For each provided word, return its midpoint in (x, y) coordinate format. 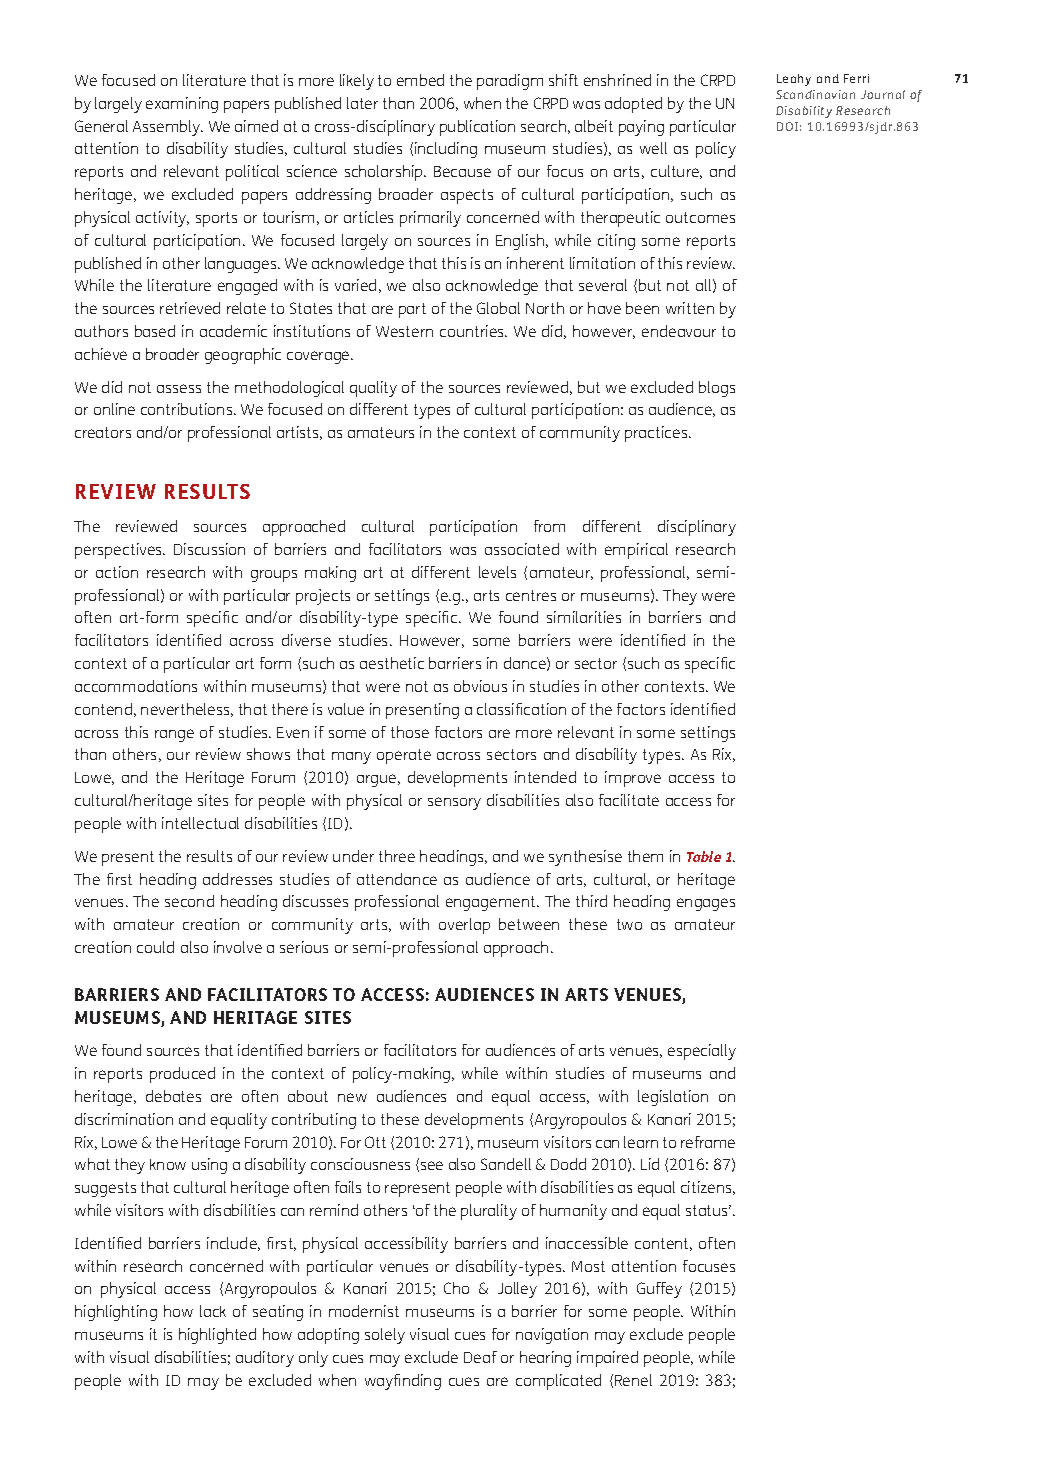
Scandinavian (815, 94)
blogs (717, 389)
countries (473, 331)
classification (521, 709)
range (174, 735)
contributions (188, 409)
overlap (464, 926)
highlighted (217, 1336)
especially (702, 1052)
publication (477, 128)
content (663, 1244)
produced (182, 1075)
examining (182, 105)
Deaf (480, 1357)
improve (633, 779)
